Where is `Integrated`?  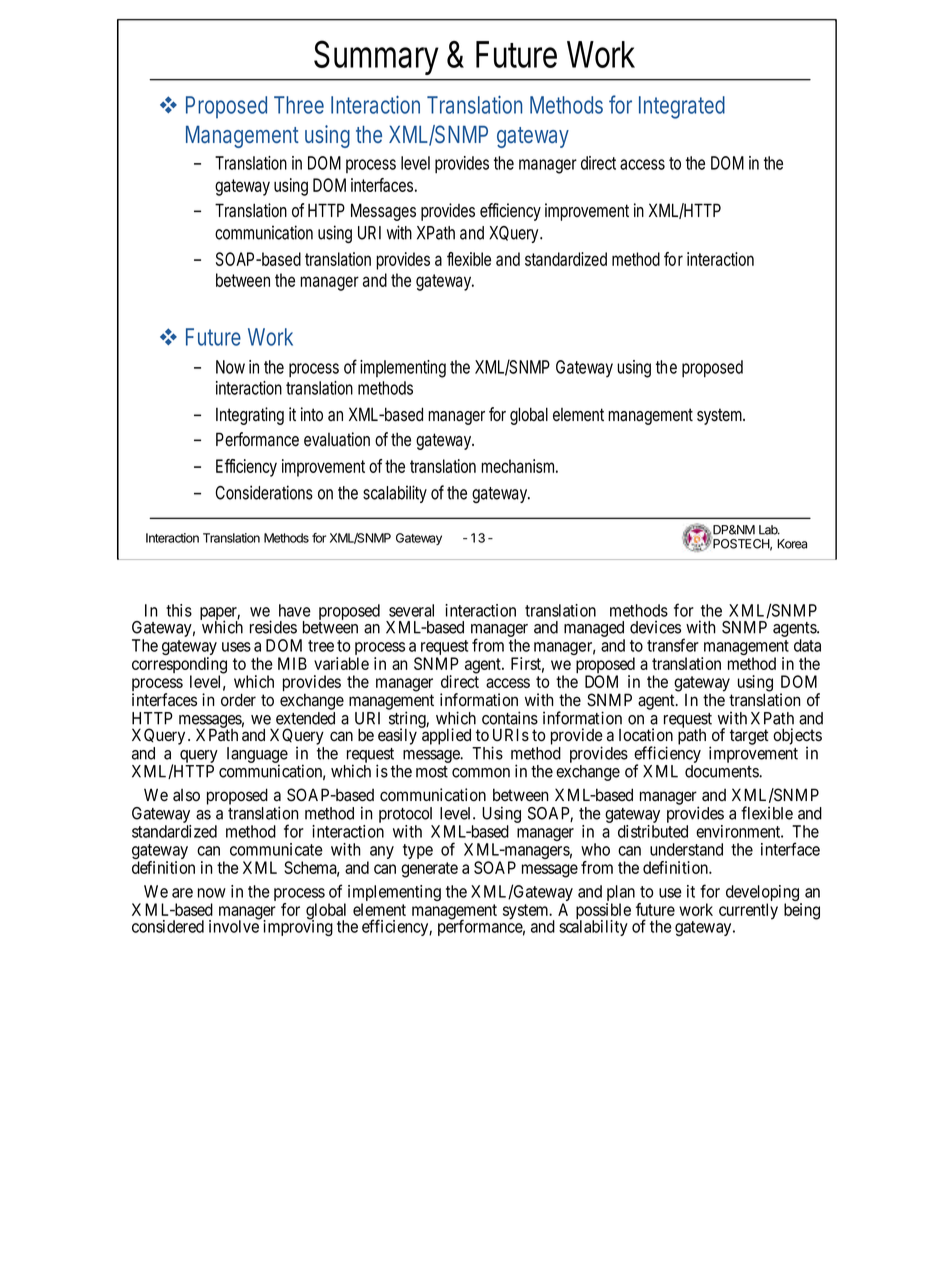 Integrated is located at coordinates (682, 107).
